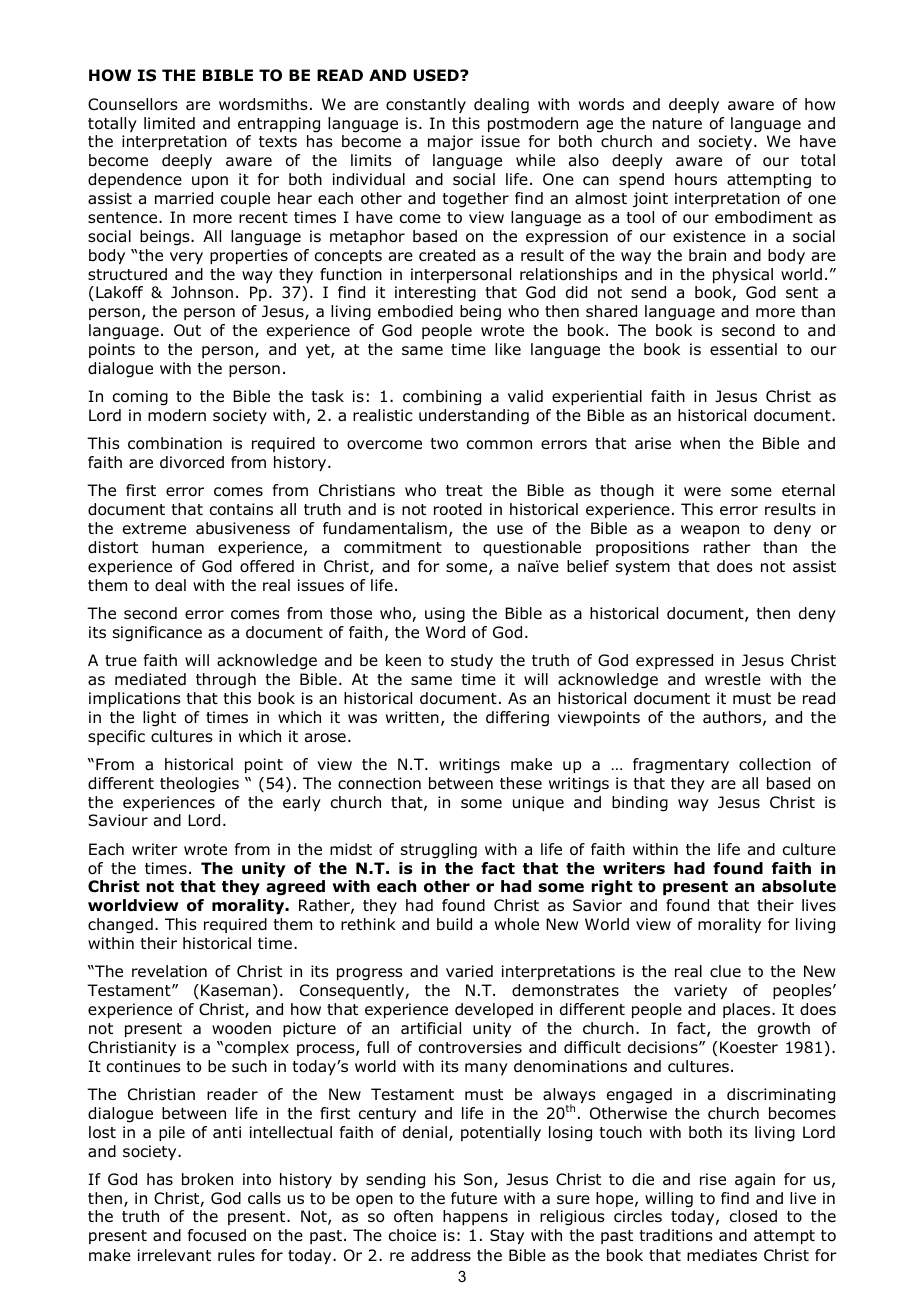 Image resolution: width=924 pixels, height=1308 pixels. What do you see at coordinates (118, 820) in the screenshot?
I see `Saviour` at bounding box center [118, 820].
